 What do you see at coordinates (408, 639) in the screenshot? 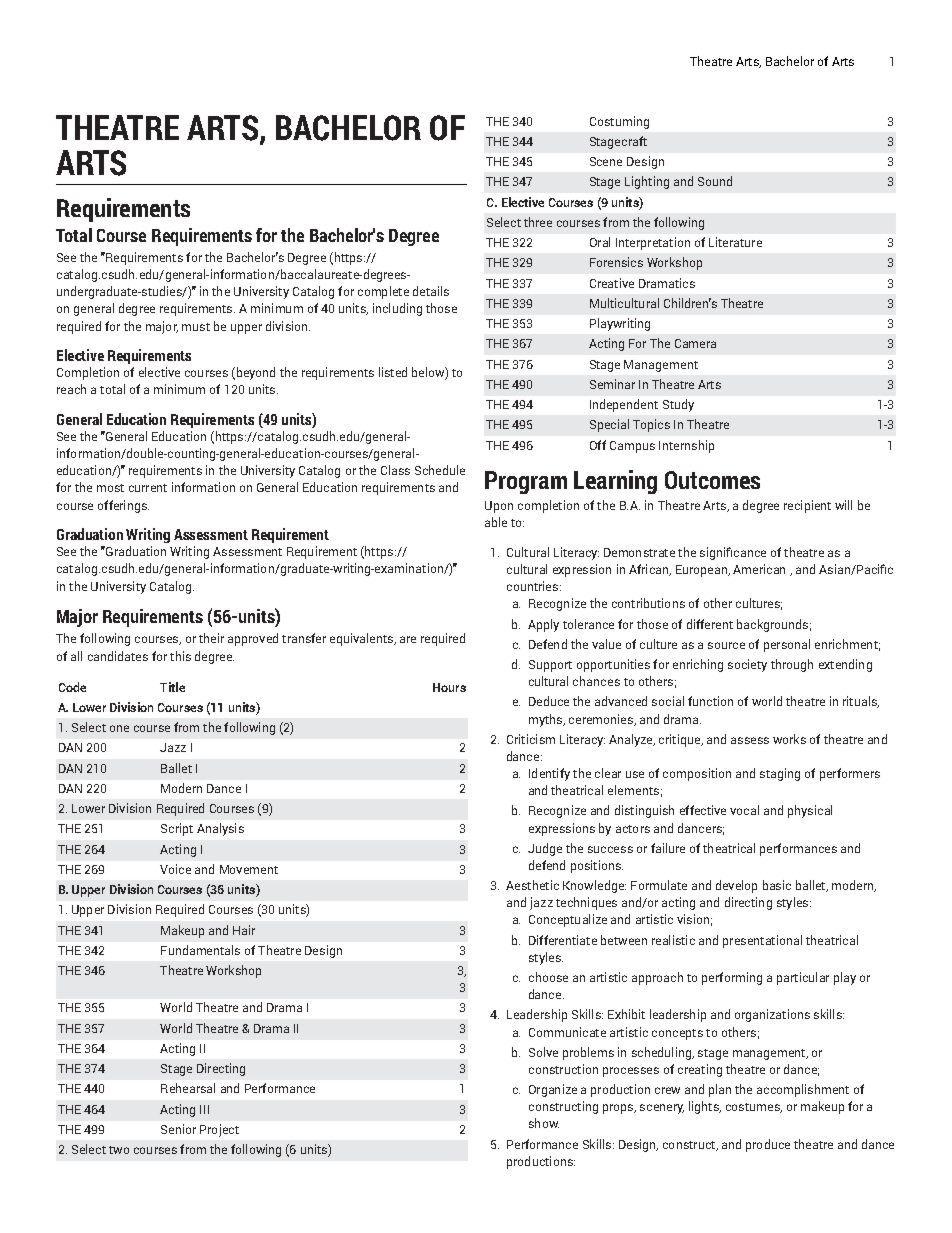
I see `are` at bounding box center [408, 639].
